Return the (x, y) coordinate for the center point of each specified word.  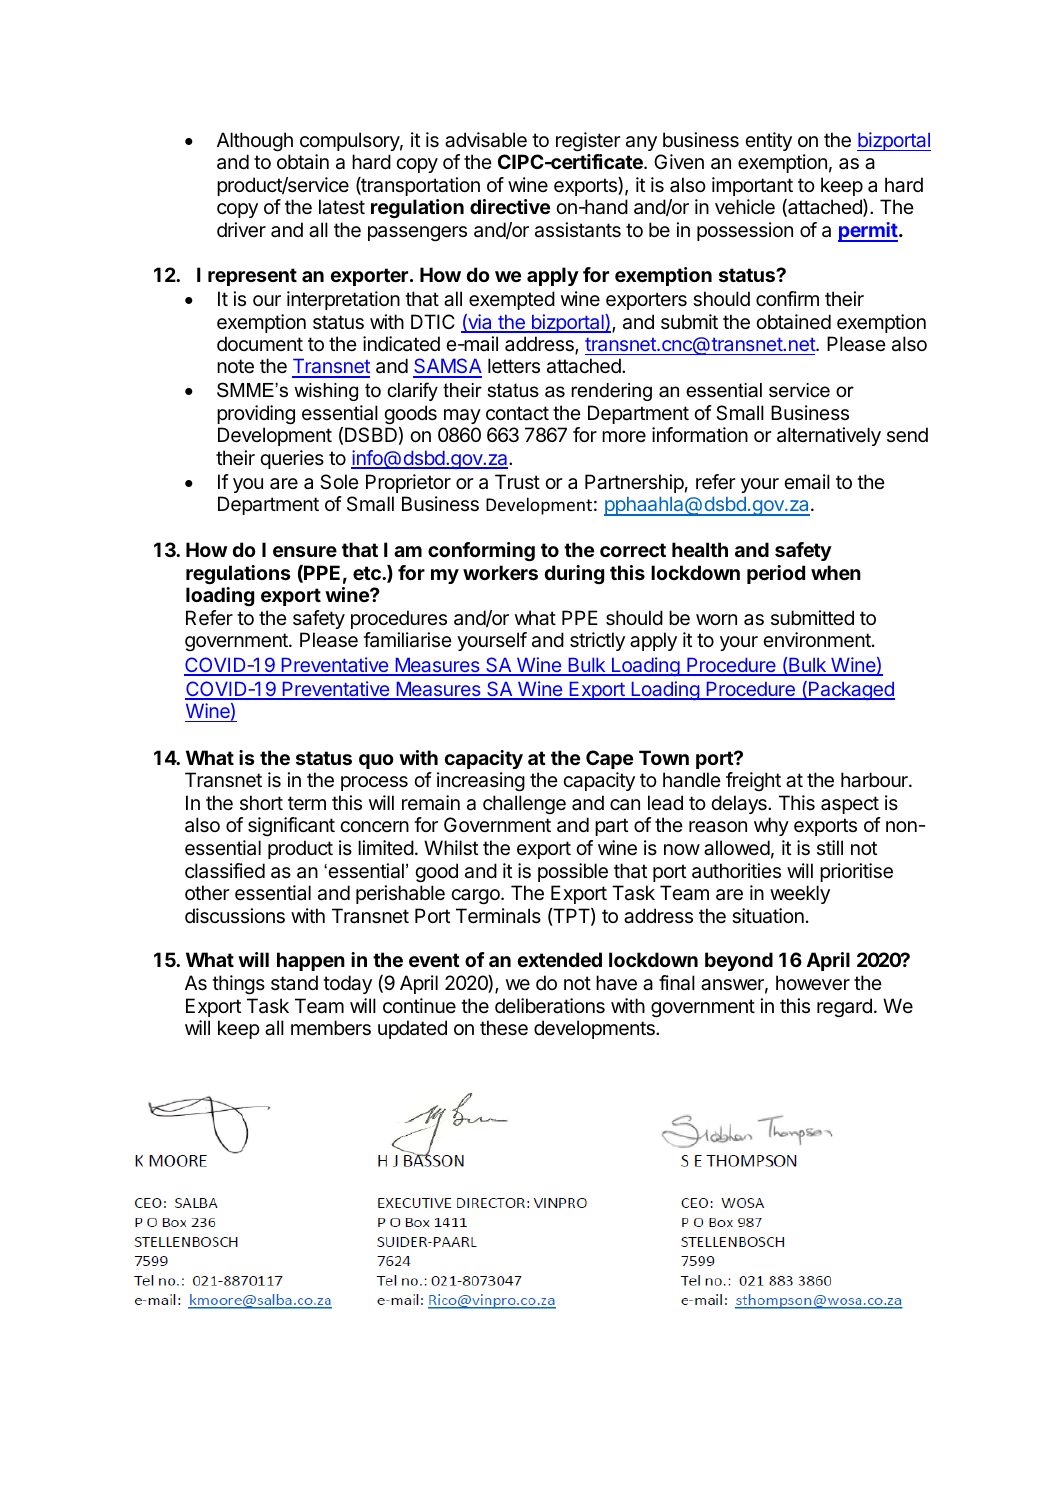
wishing (326, 392)
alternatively (829, 436)
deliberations (550, 1006)
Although (255, 142)
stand (294, 982)
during (574, 574)
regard (844, 1007)
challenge (524, 805)
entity (768, 141)
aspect (850, 805)
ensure (305, 551)
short (261, 802)
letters (514, 366)
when (836, 572)
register (588, 142)
